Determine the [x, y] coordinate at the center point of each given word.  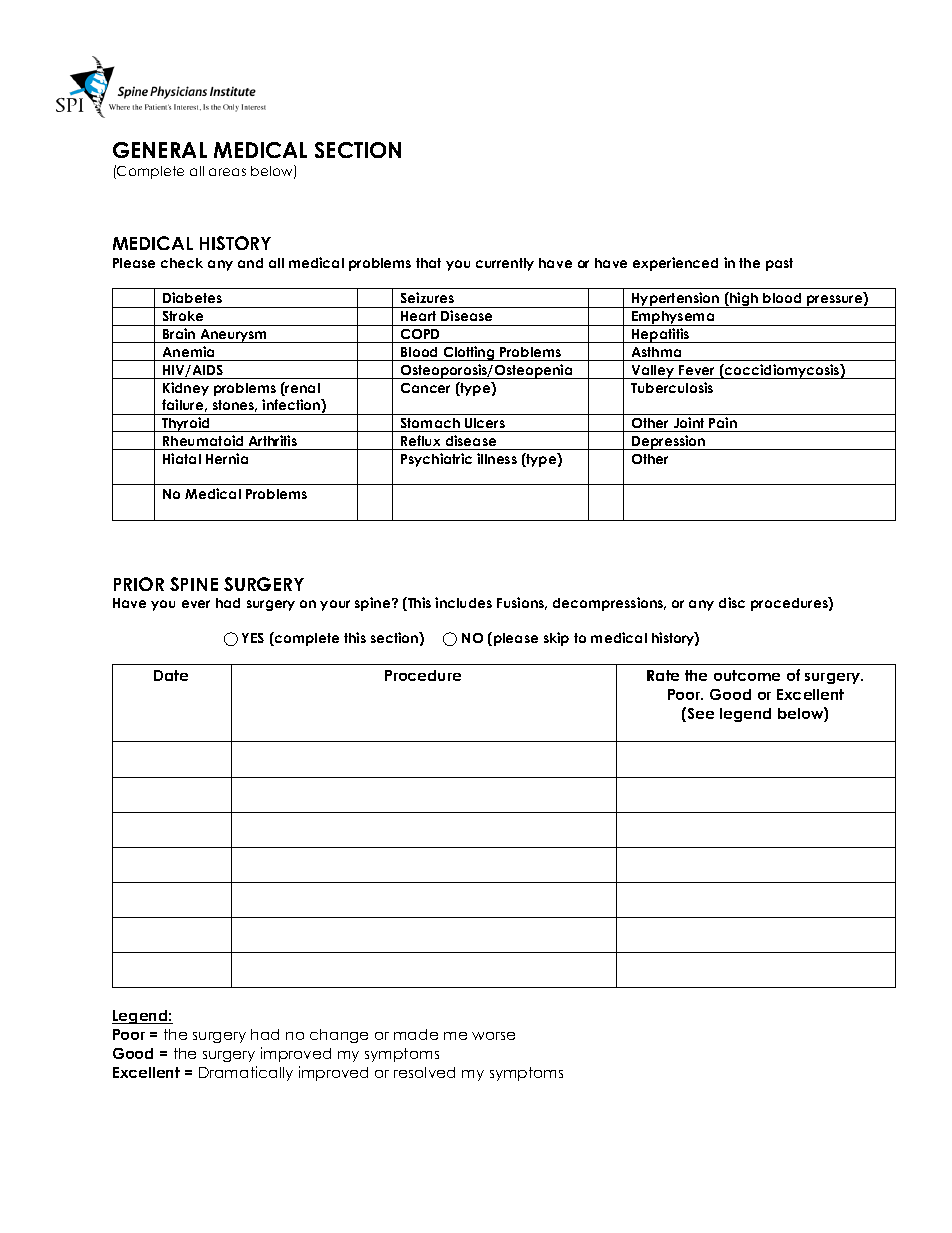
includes [463, 602]
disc [732, 602]
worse [493, 1036]
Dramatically [246, 1073]
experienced [675, 264]
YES [253, 638]
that [428, 263]
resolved [424, 1072]
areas [227, 172]
